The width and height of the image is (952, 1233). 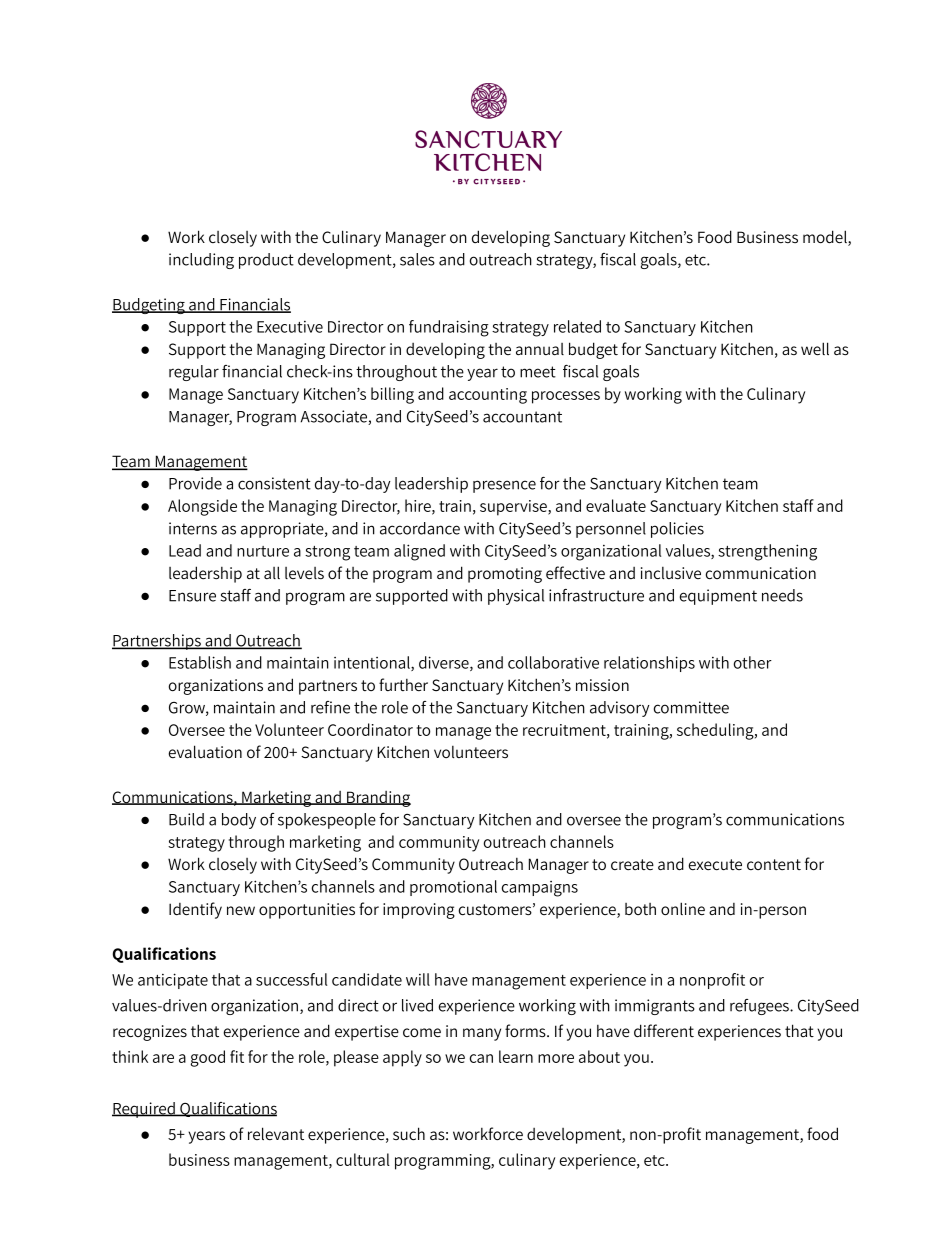 What do you see at coordinates (826, 238) in the image?
I see `model` at bounding box center [826, 238].
